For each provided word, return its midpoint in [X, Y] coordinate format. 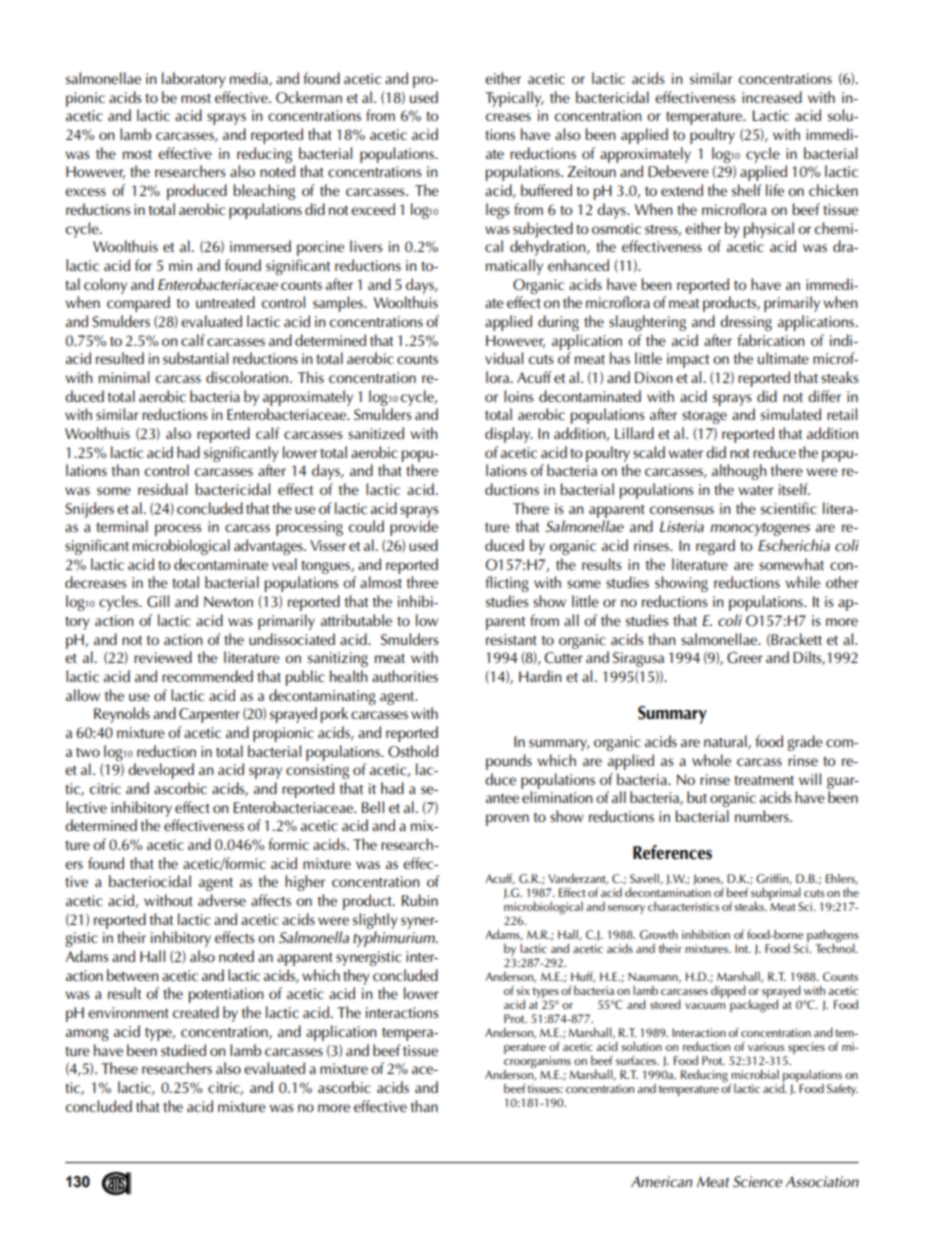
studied [183, 1050]
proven [507, 820]
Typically [514, 99]
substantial [195, 358]
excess [85, 192]
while [802, 582]
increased [772, 97]
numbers [763, 816]
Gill [158, 601]
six [523, 990]
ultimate [783, 358]
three [422, 582]
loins [519, 396]
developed [161, 771]
